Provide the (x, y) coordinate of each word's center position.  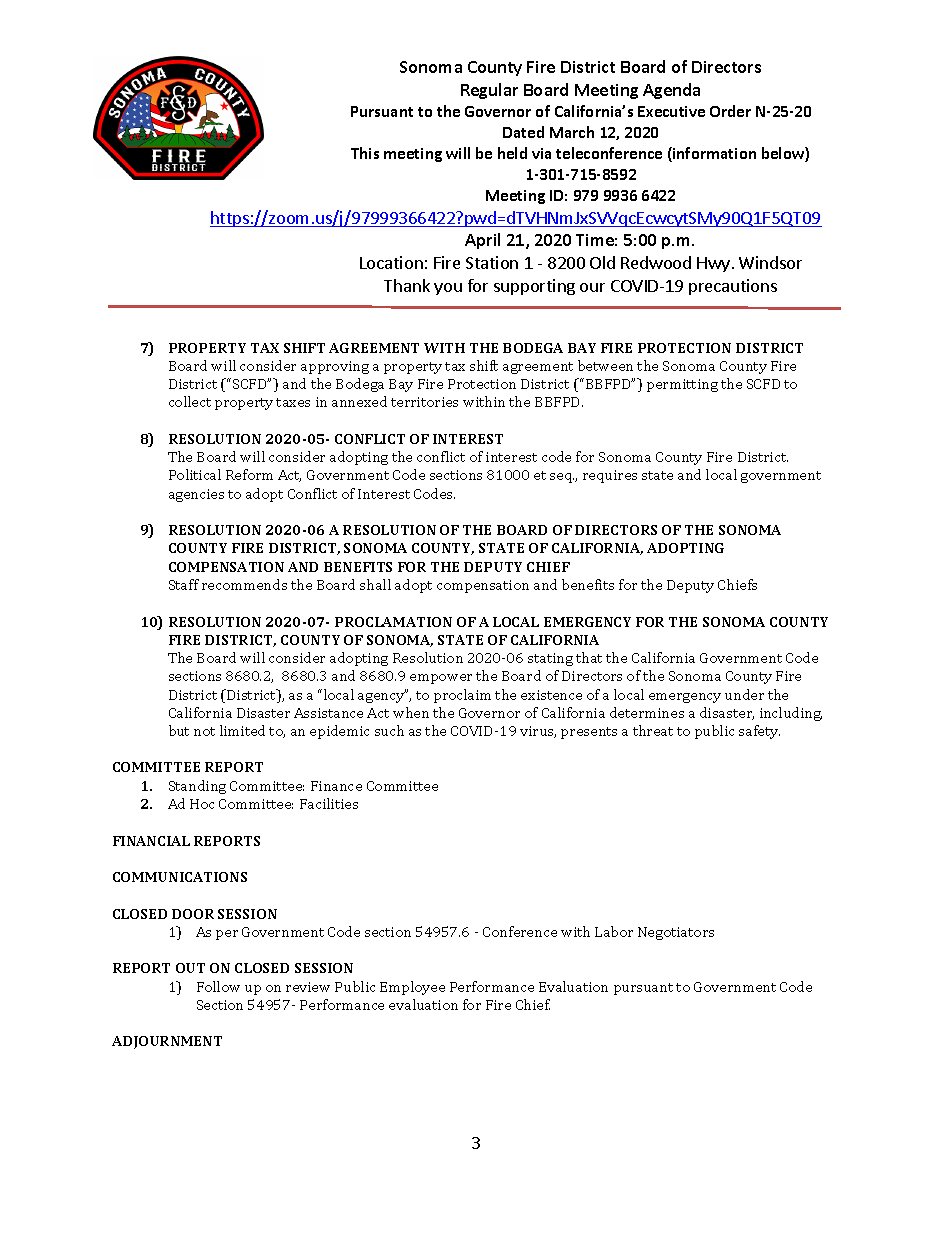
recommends (244, 584)
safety (759, 732)
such (389, 730)
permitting (682, 385)
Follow (218, 986)
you (448, 289)
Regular (489, 91)
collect (190, 401)
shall (375, 584)
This (365, 153)
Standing (197, 787)
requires (610, 476)
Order (730, 111)
